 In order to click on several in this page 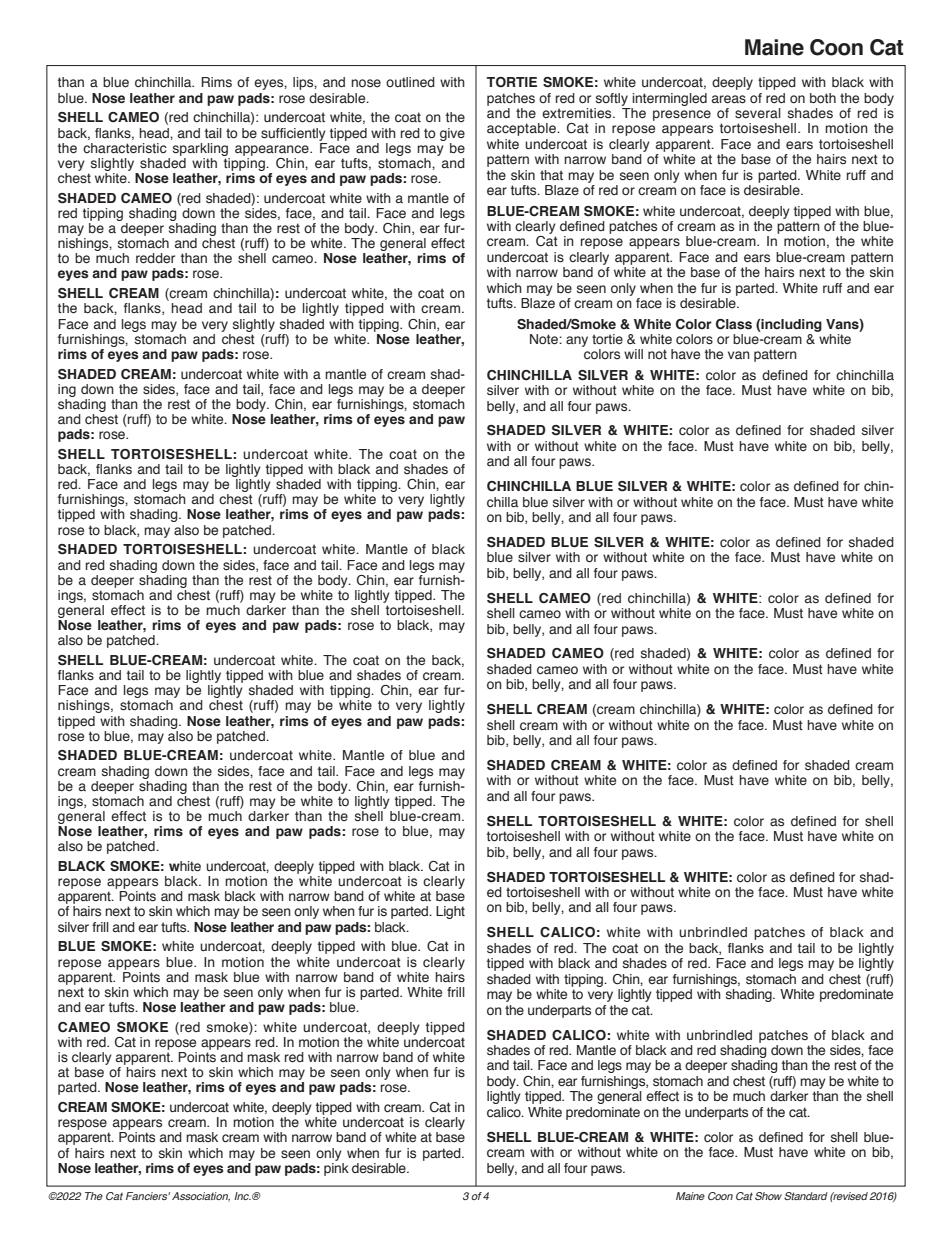, I will do `click(758, 113)`.
